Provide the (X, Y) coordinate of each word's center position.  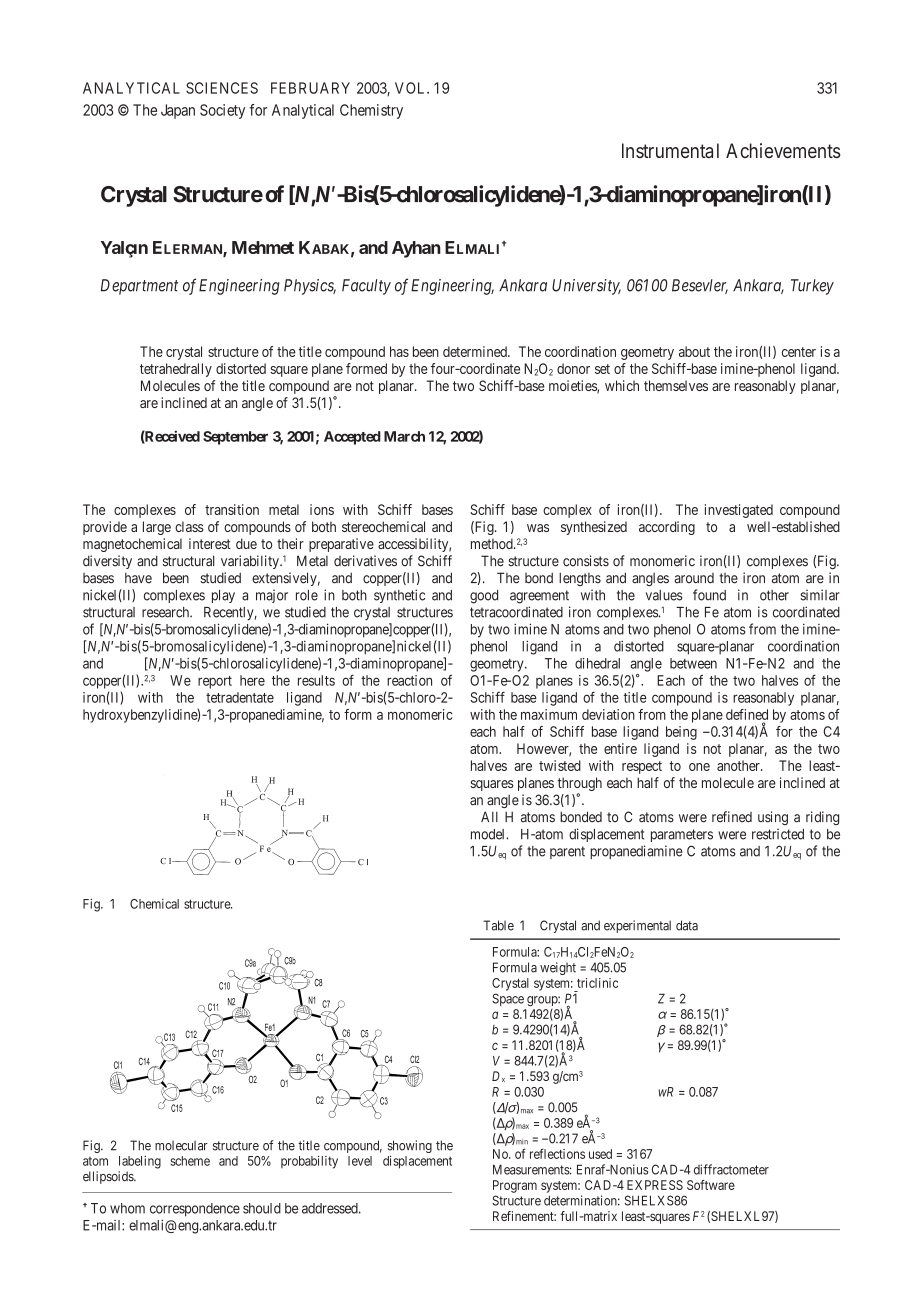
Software (711, 1185)
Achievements (783, 150)
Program (515, 1186)
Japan (178, 111)
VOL (411, 88)
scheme (190, 1161)
